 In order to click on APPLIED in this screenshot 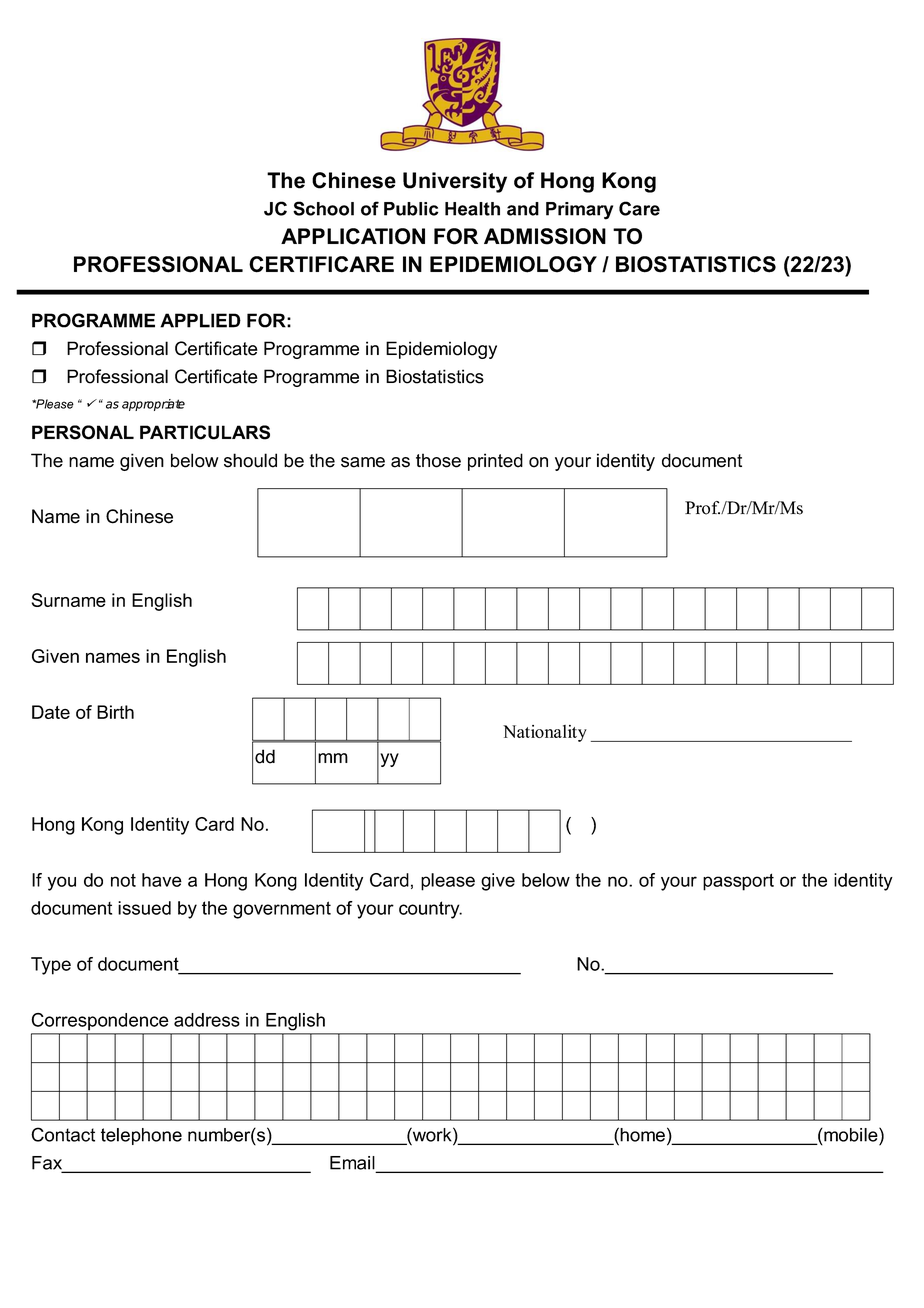, I will do `click(200, 320)`.
